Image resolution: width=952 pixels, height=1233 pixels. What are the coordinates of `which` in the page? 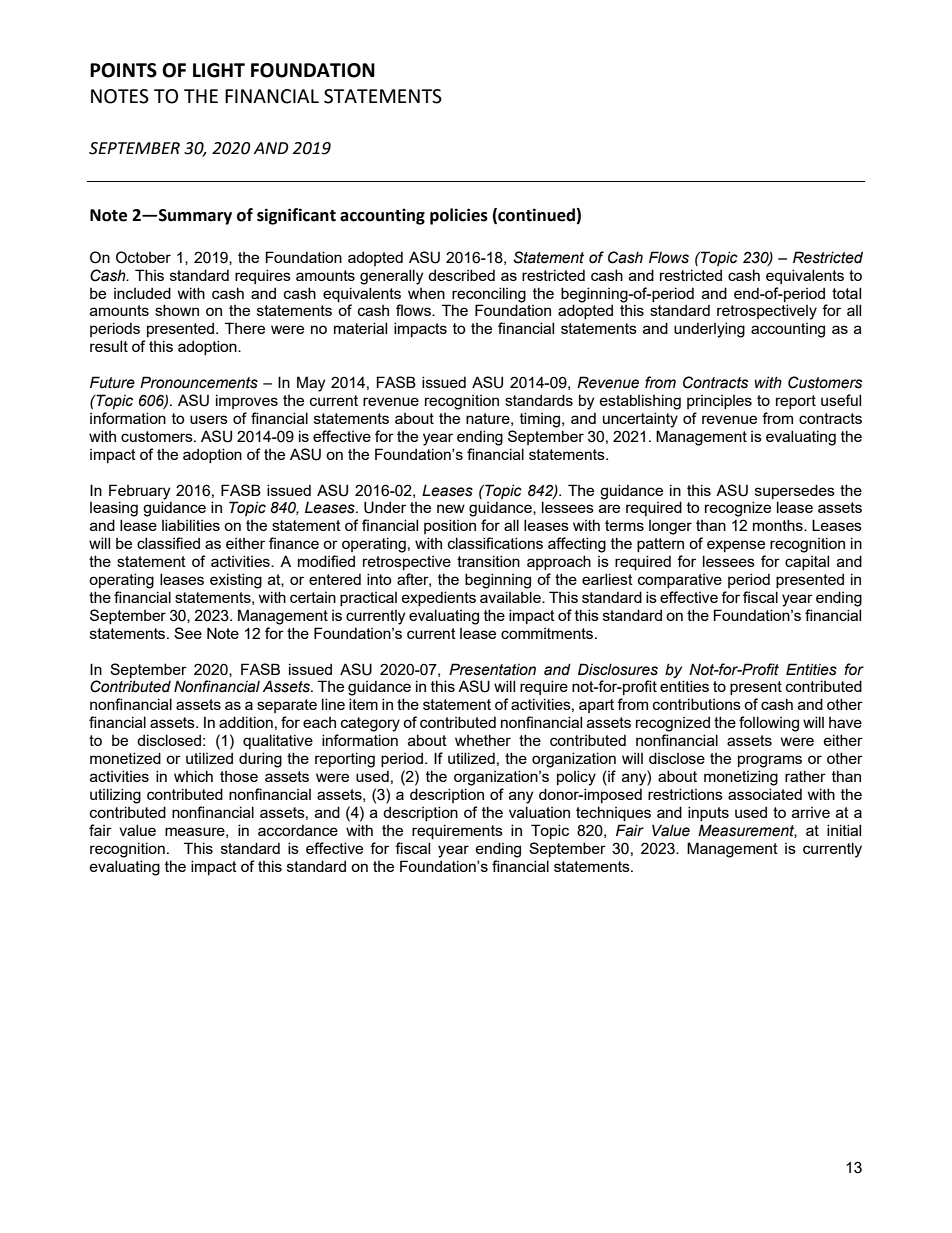 It's located at (193, 776).
